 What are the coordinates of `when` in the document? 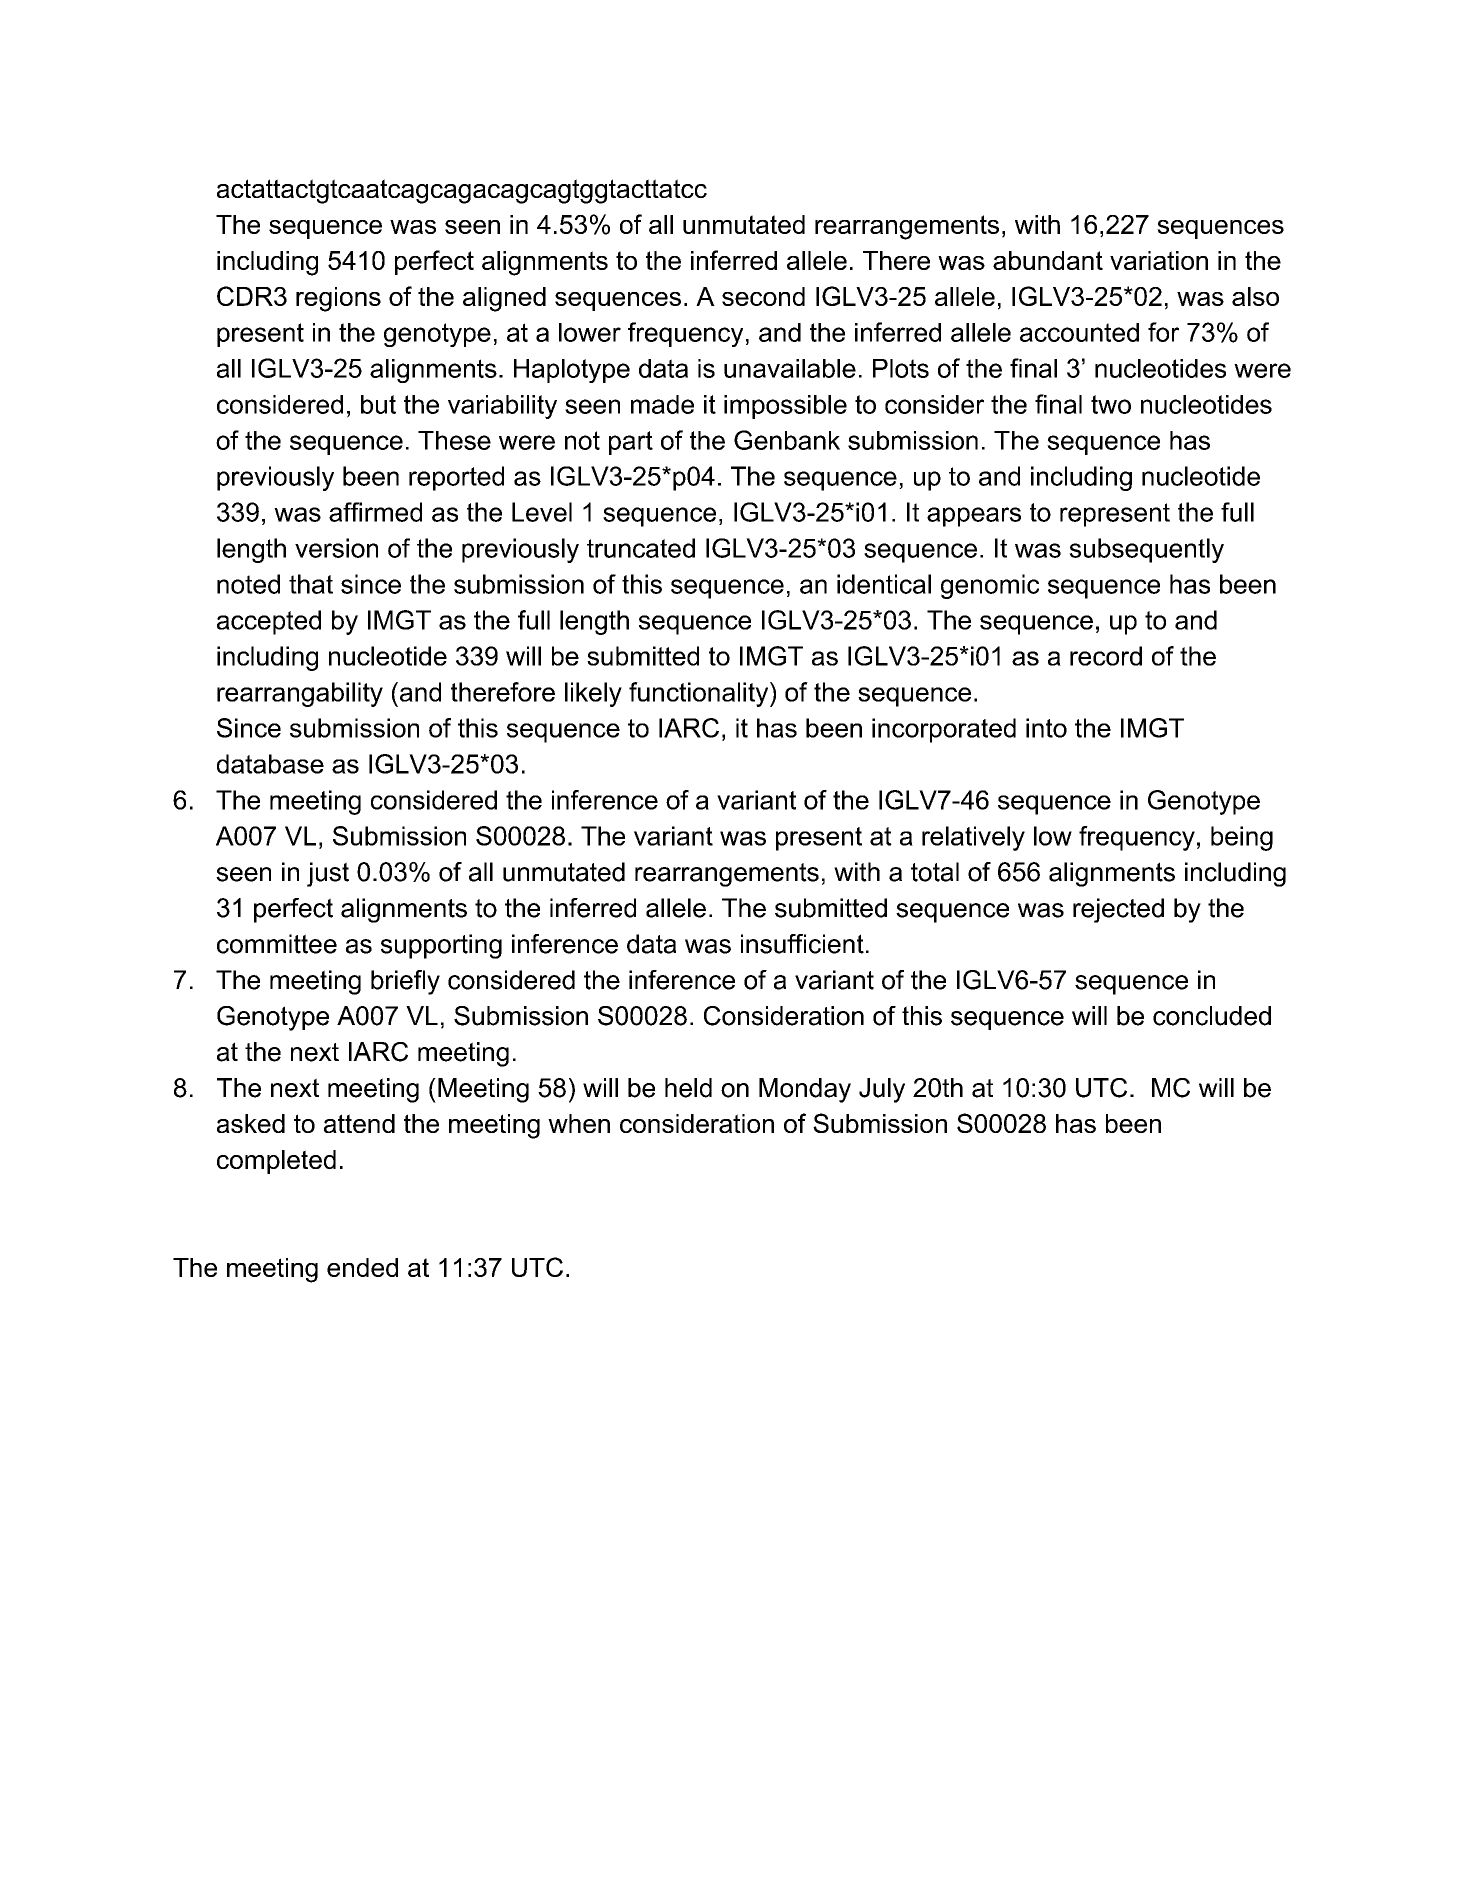 It's located at (579, 1123).
